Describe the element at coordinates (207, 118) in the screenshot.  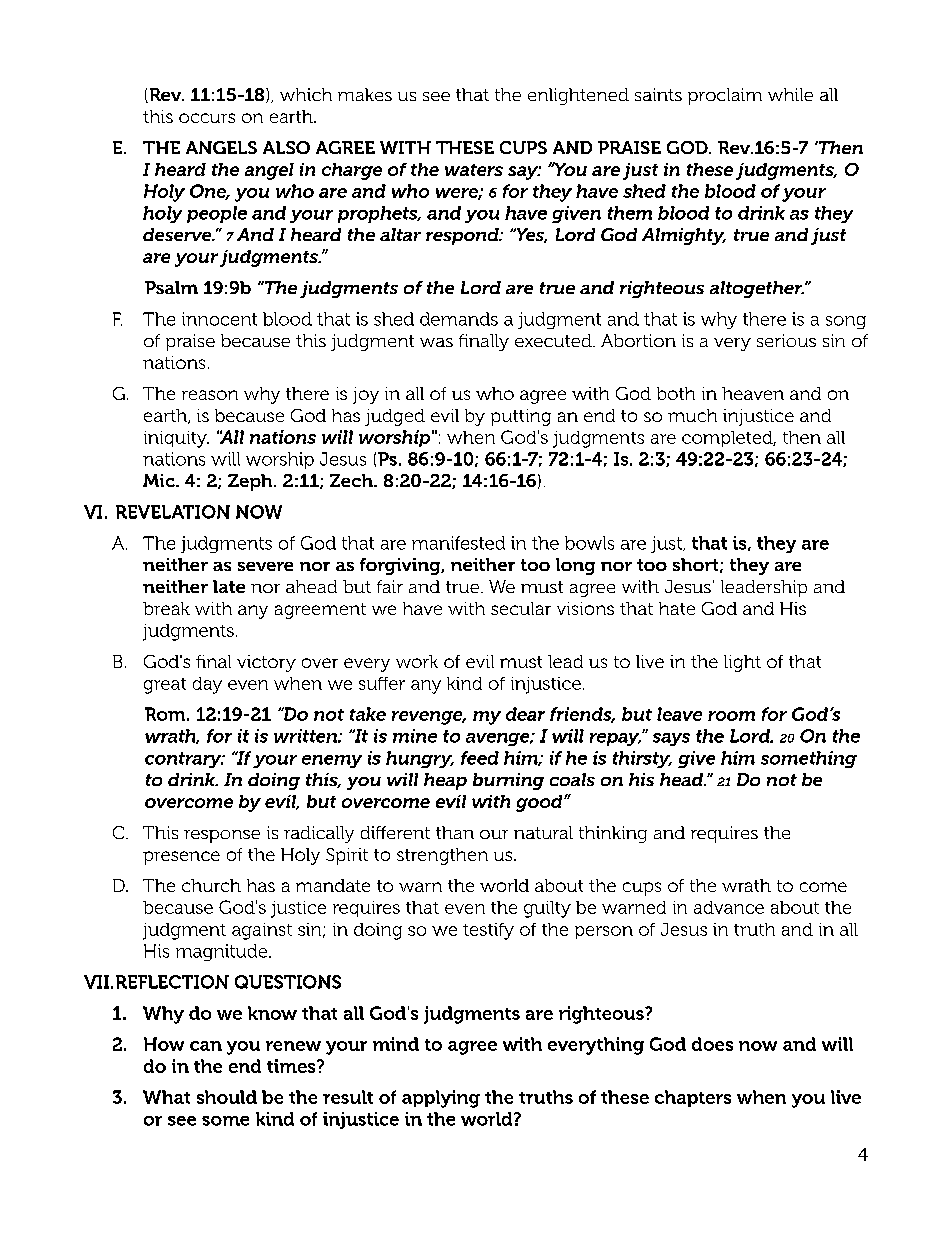
I see `occurs` at that location.
